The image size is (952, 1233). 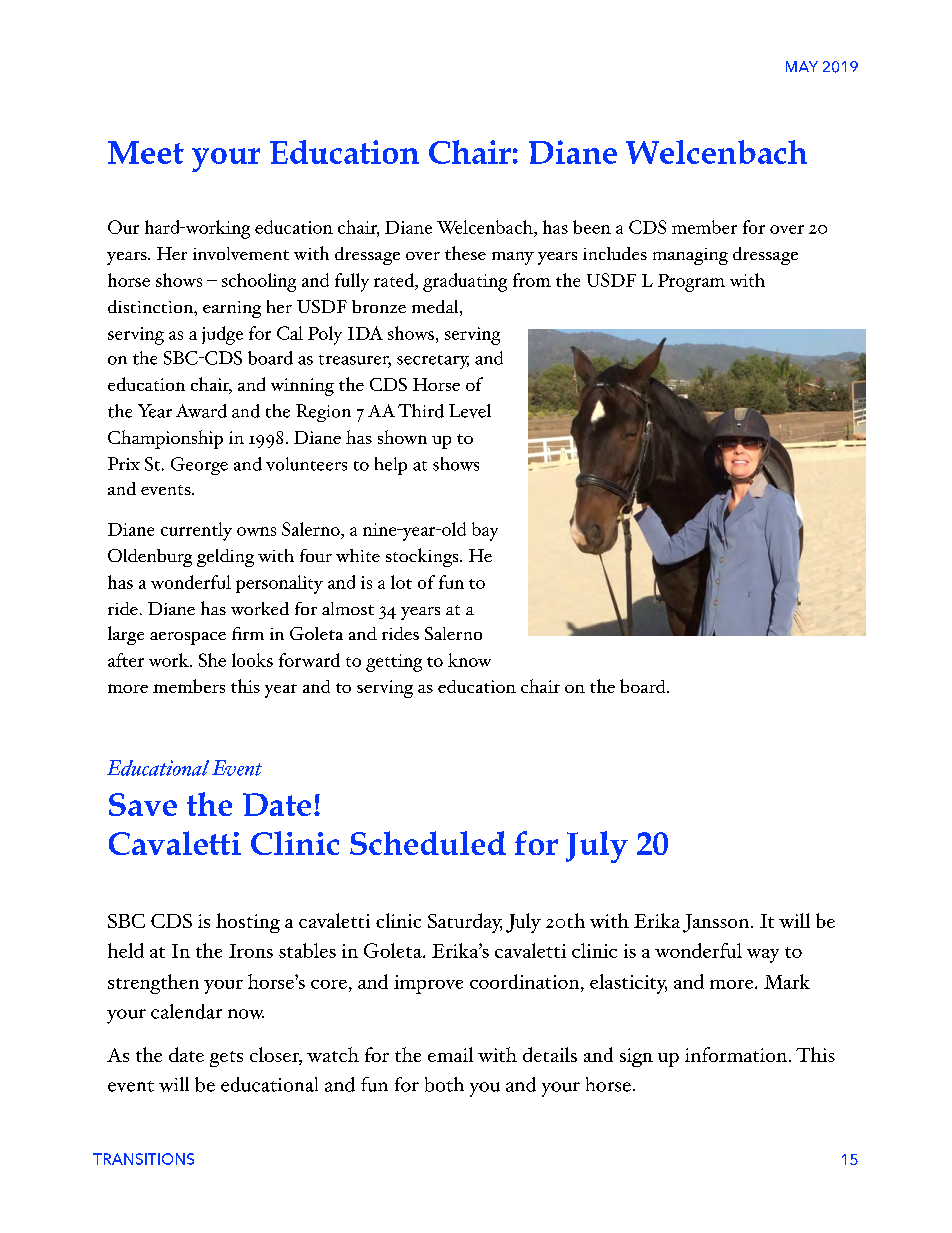 What do you see at coordinates (465, 253) in the document?
I see `these` at bounding box center [465, 253].
